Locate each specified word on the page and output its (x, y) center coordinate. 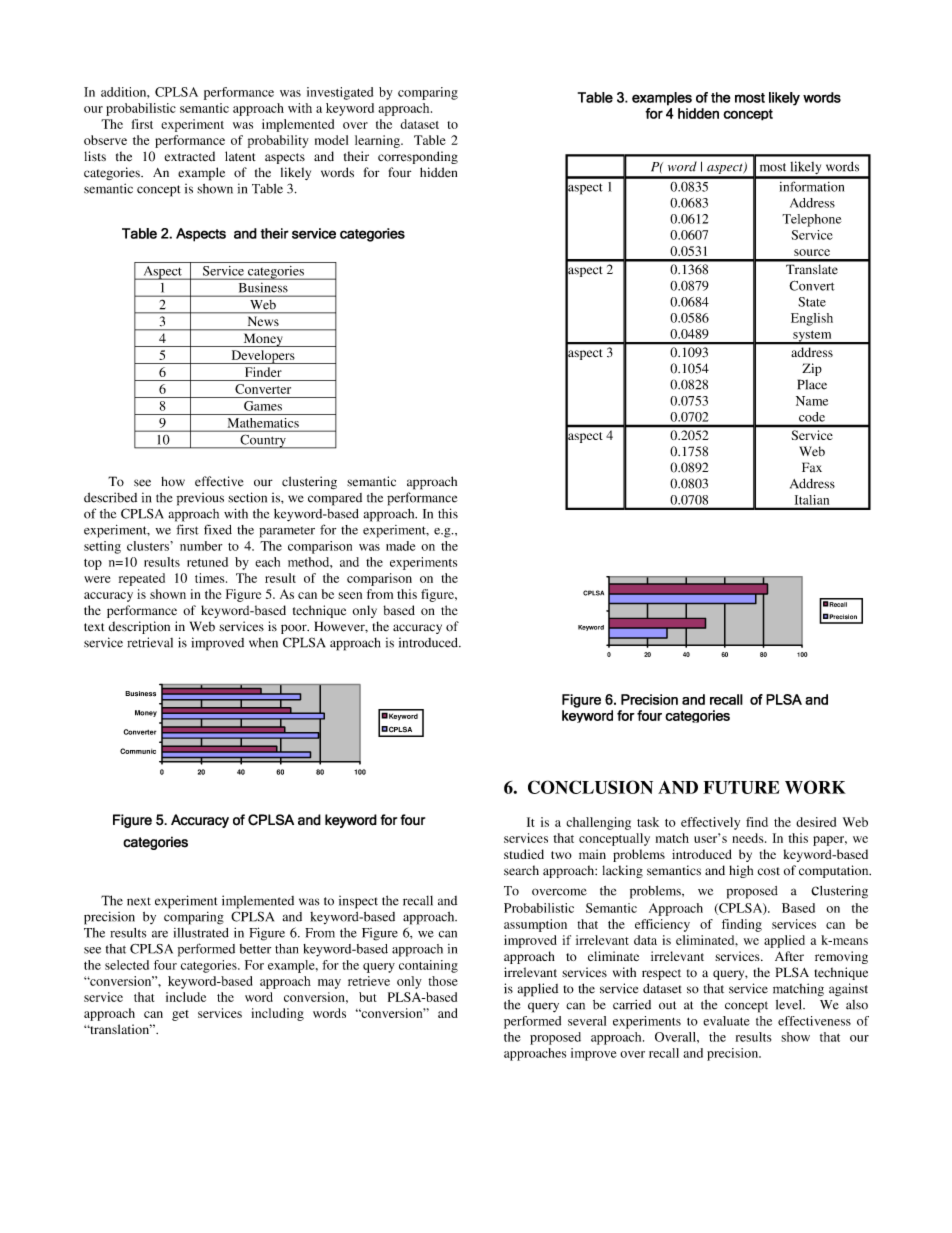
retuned (207, 562)
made (400, 546)
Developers (263, 357)
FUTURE (741, 787)
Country (263, 441)
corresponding (418, 157)
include (186, 997)
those (443, 981)
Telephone (812, 220)
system (812, 337)
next (139, 901)
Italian (812, 500)
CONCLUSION (590, 787)
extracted (190, 156)
